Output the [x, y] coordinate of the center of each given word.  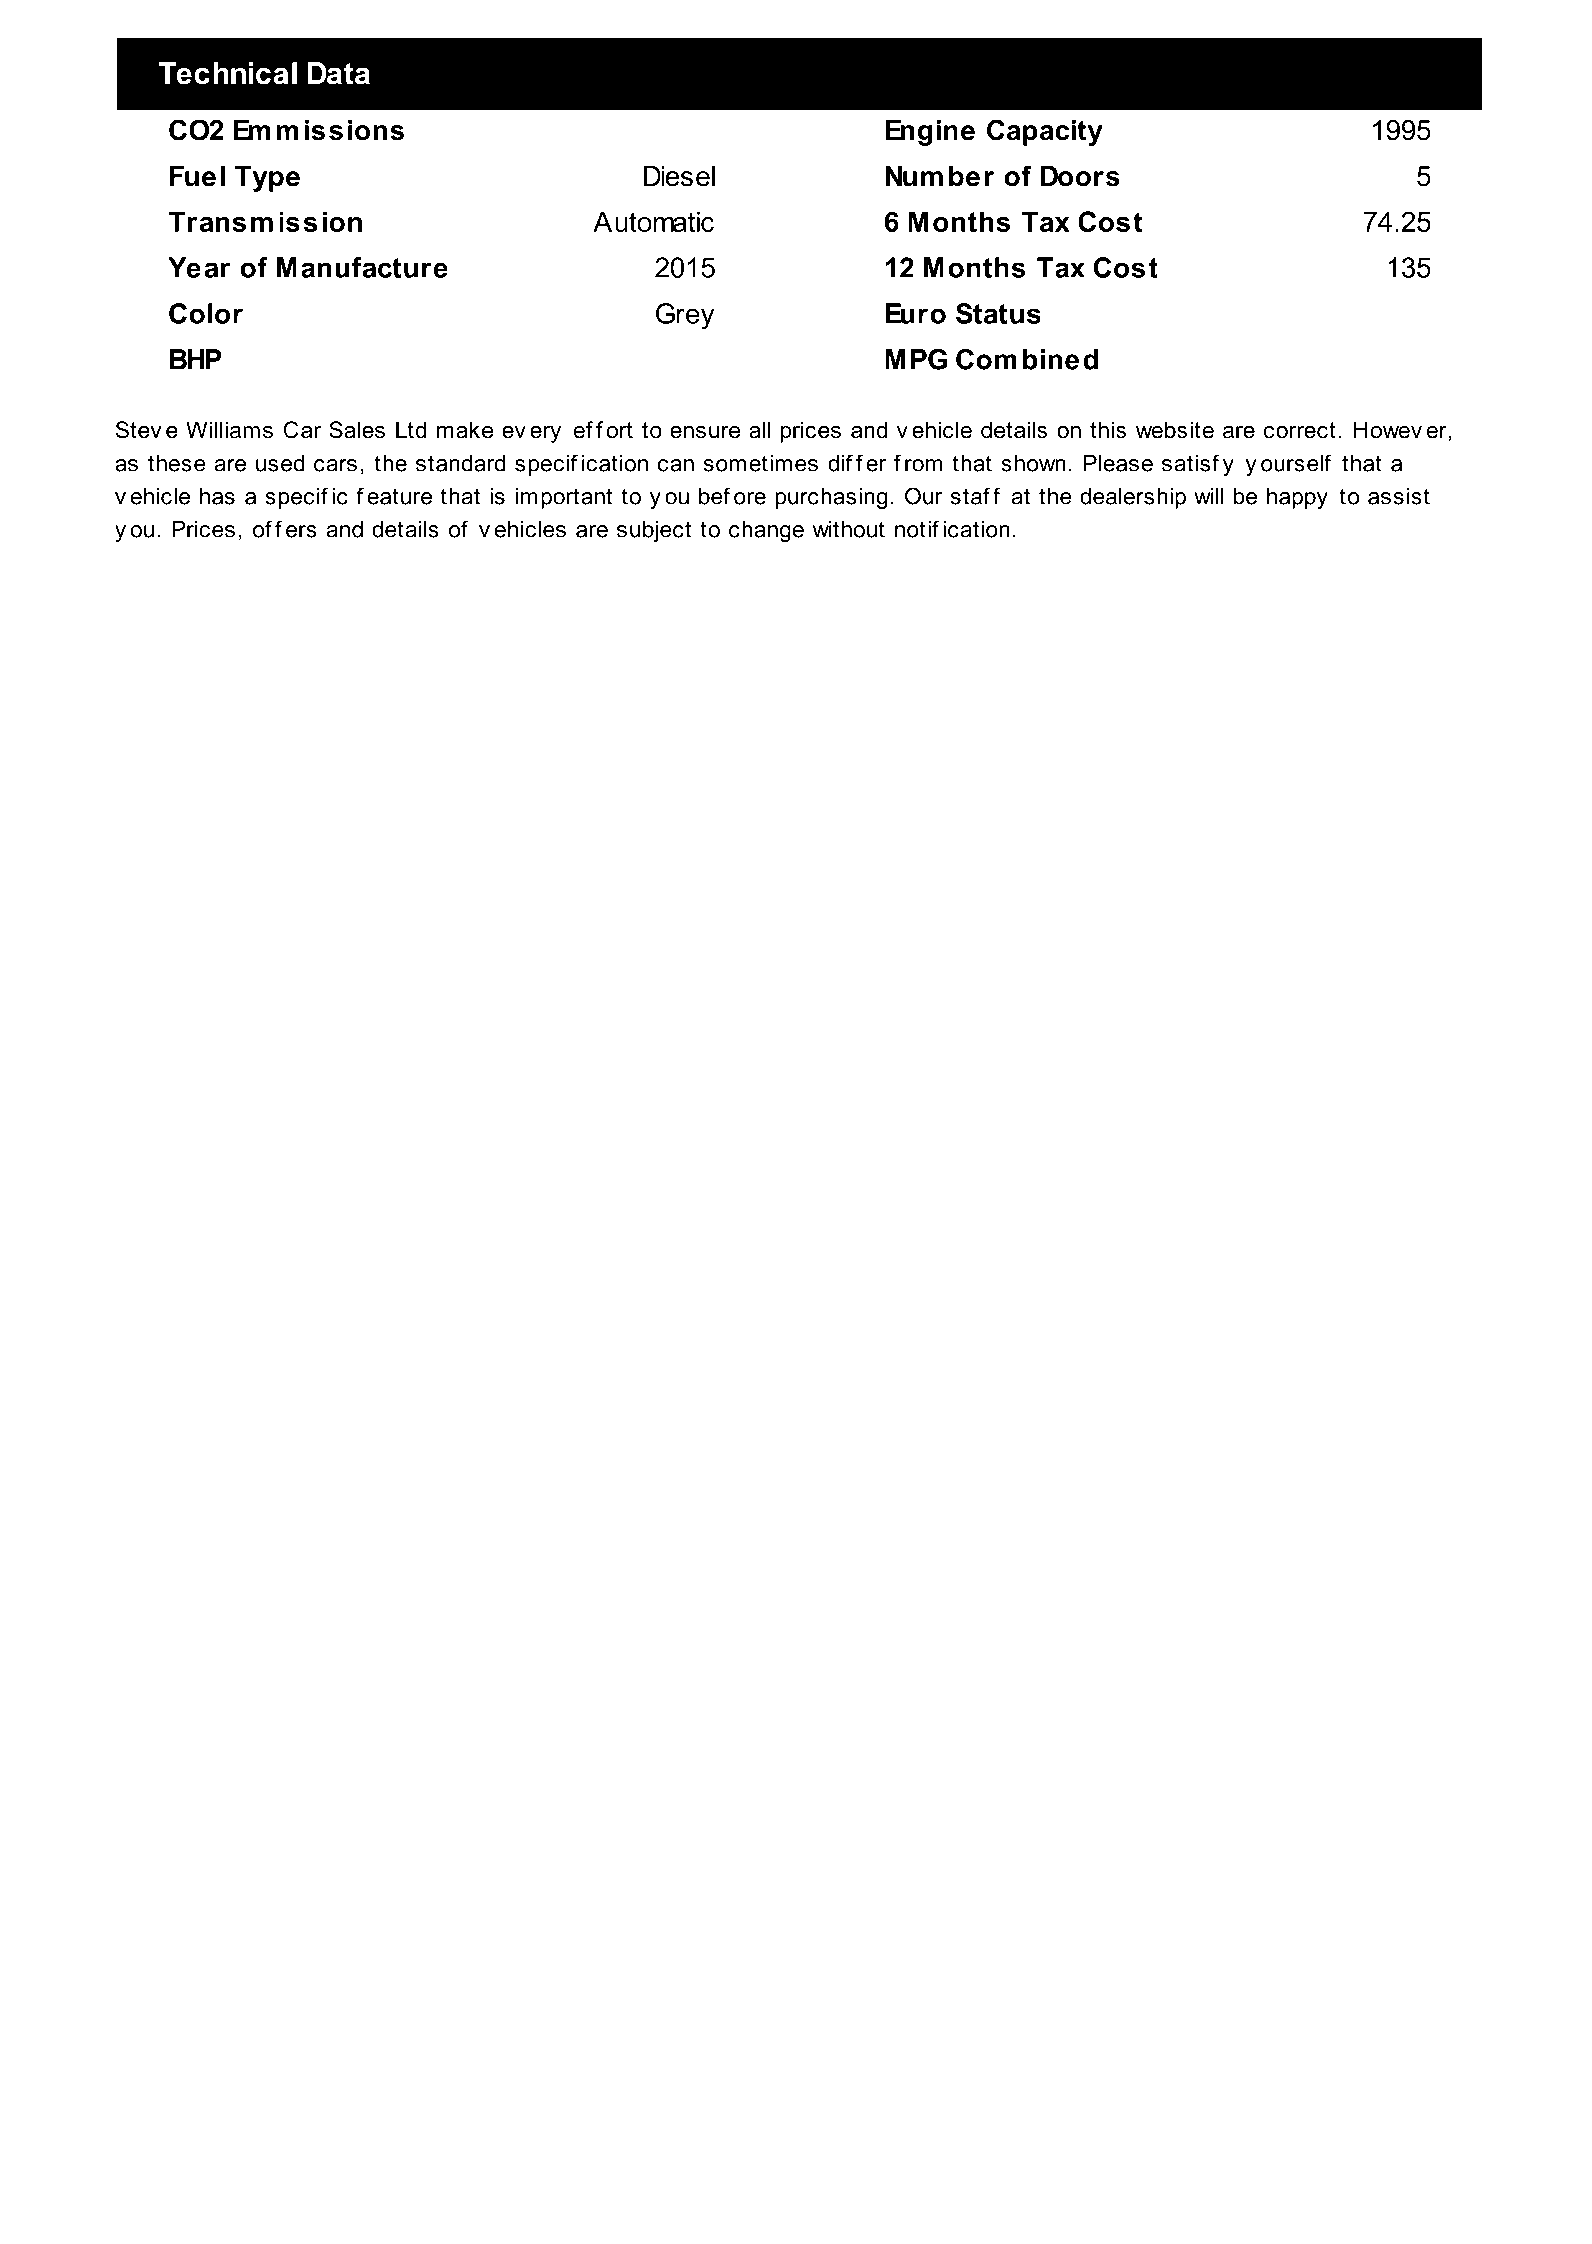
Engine [930, 133]
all [759, 430]
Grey [685, 316]
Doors [1080, 176]
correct [1300, 430]
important [564, 498]
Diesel [679, 176]
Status [998, 313]
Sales [357, 430]
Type [267, 179]
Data [339, 73]
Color [206, 313]
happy [1297, 498]
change [766, 531]
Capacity [1045, 132]
